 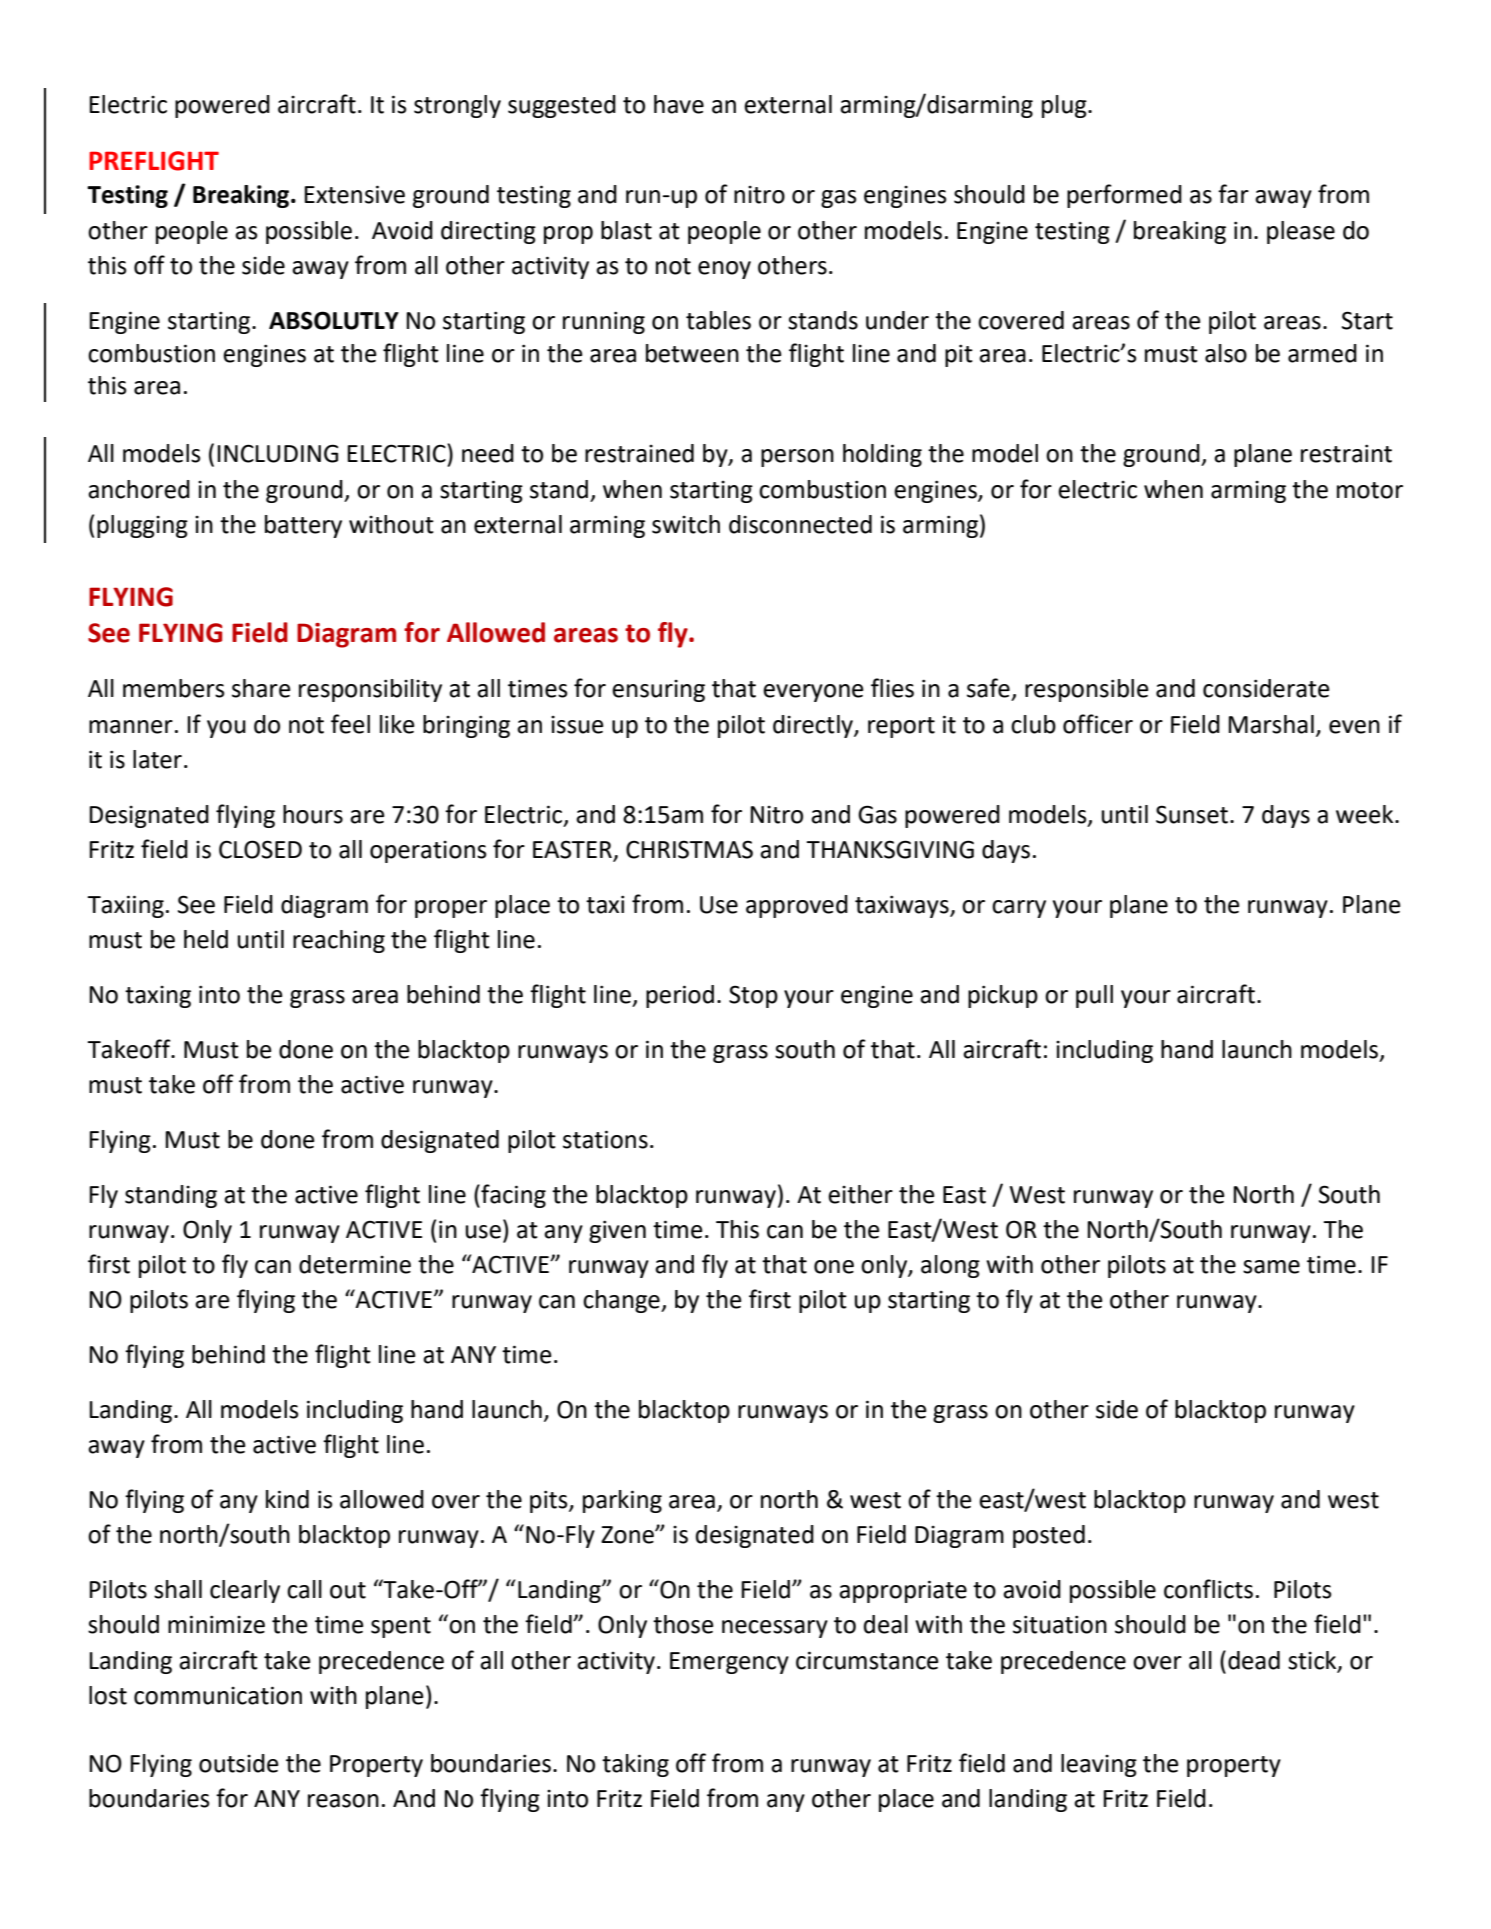 I want to click on change, so click(x=622, y=1301).
